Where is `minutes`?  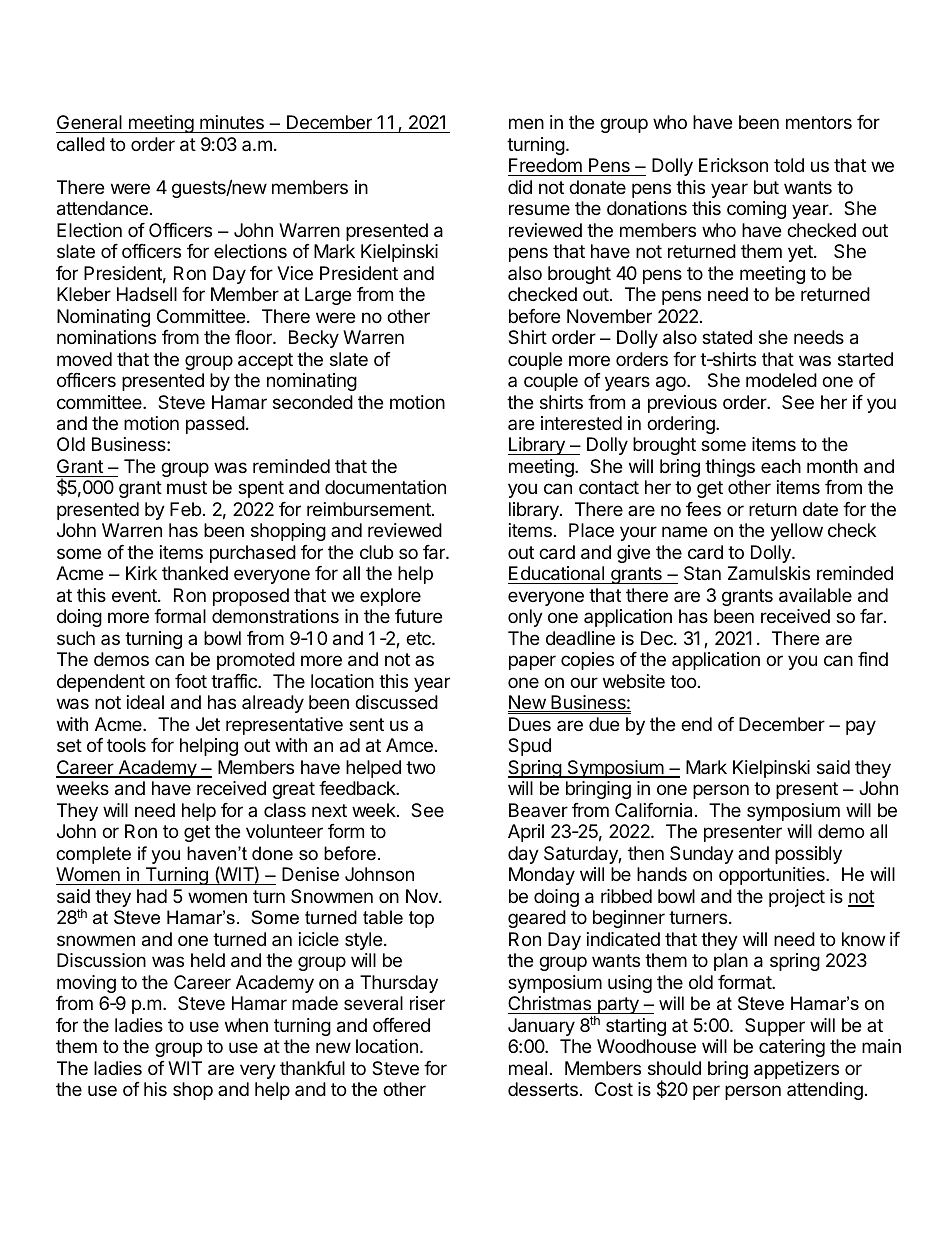 minutes is located at coordinates (232, 122).
